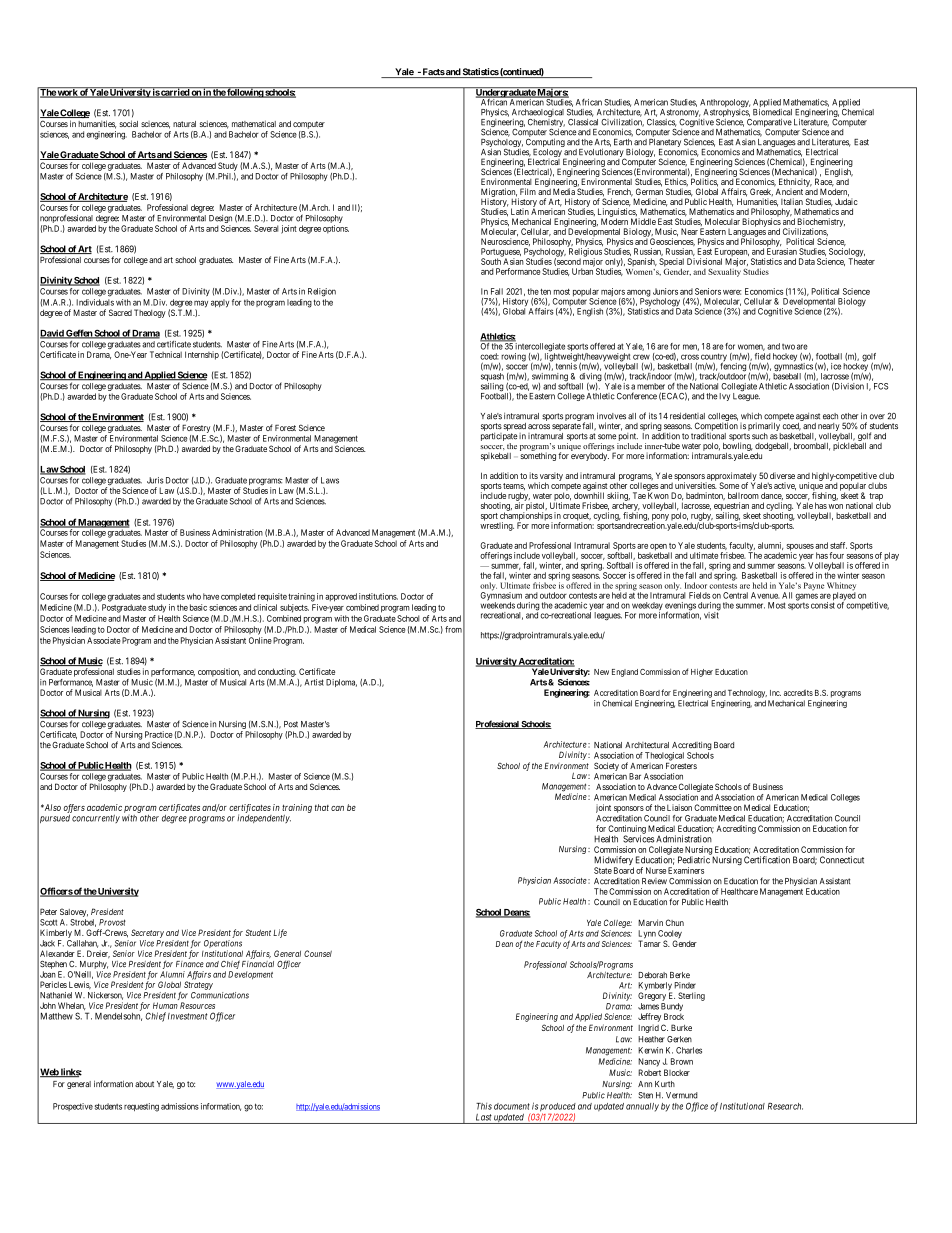 This screenshot has width=952, height=1233. Describe the element at coordinates (144, 1084) in the screenshot. I see `about` at that location.
